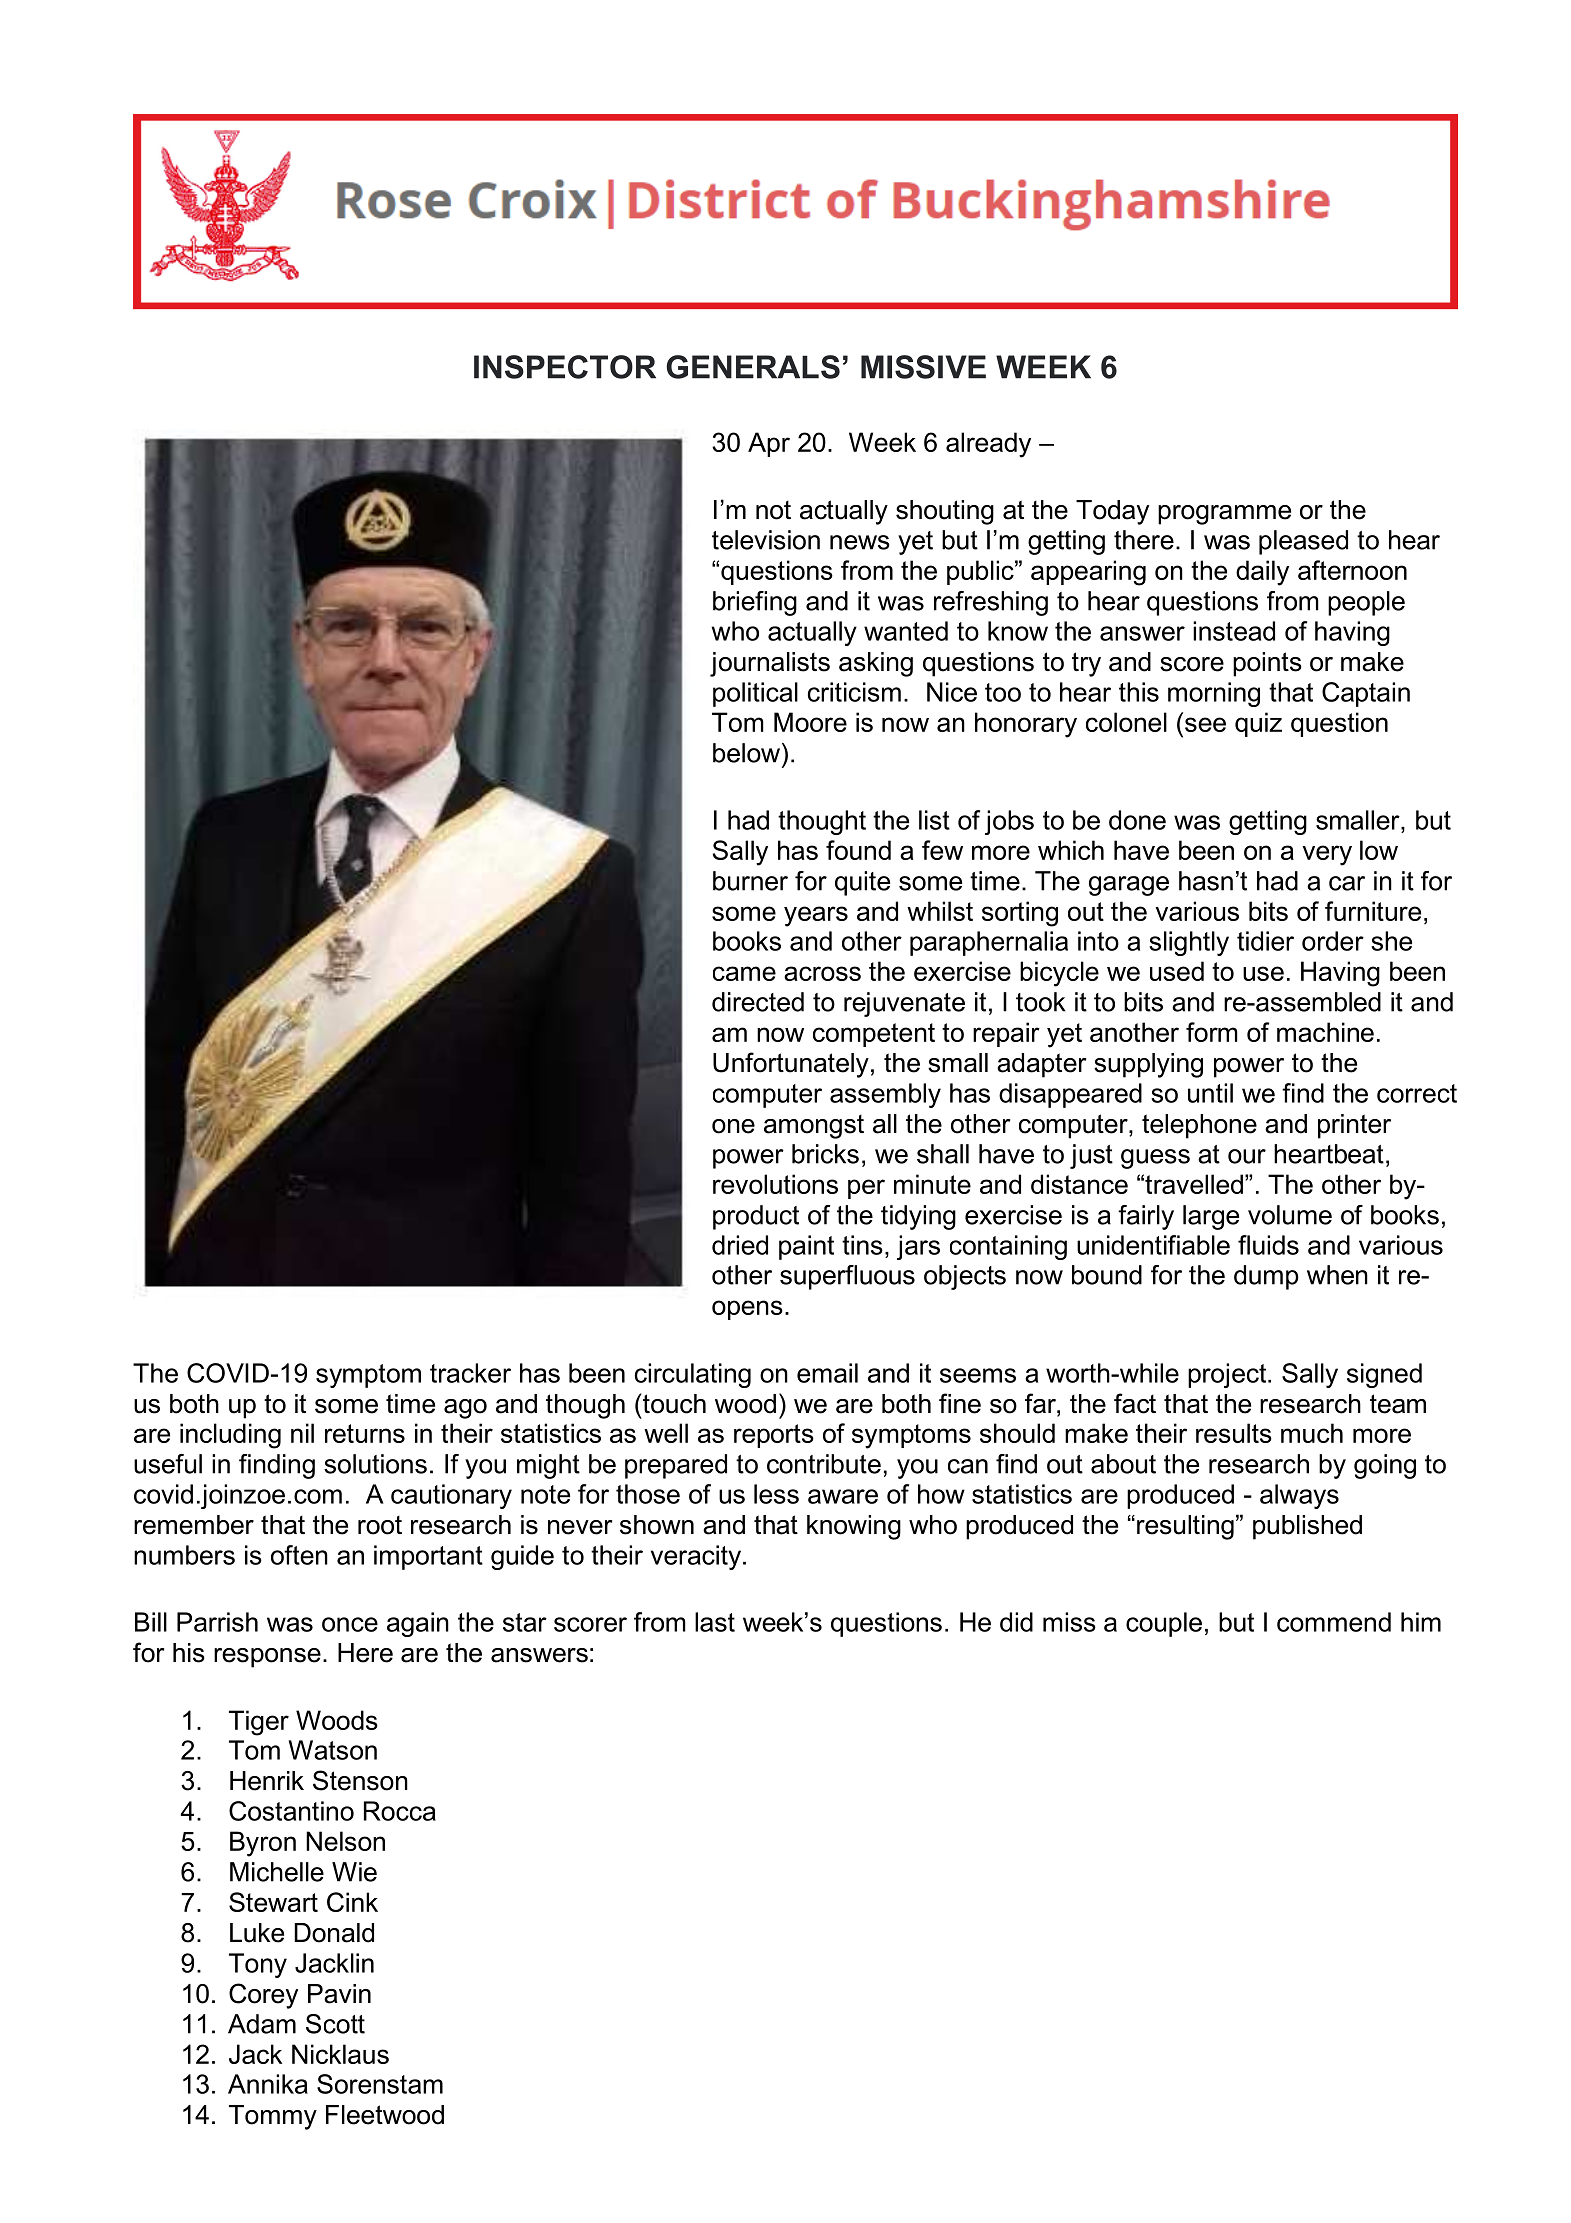 This page has height=2223, width=1571. What do you see at coordinates (806, 1247) in the page?
I see `paint` at bounding box center [806, 1247].
